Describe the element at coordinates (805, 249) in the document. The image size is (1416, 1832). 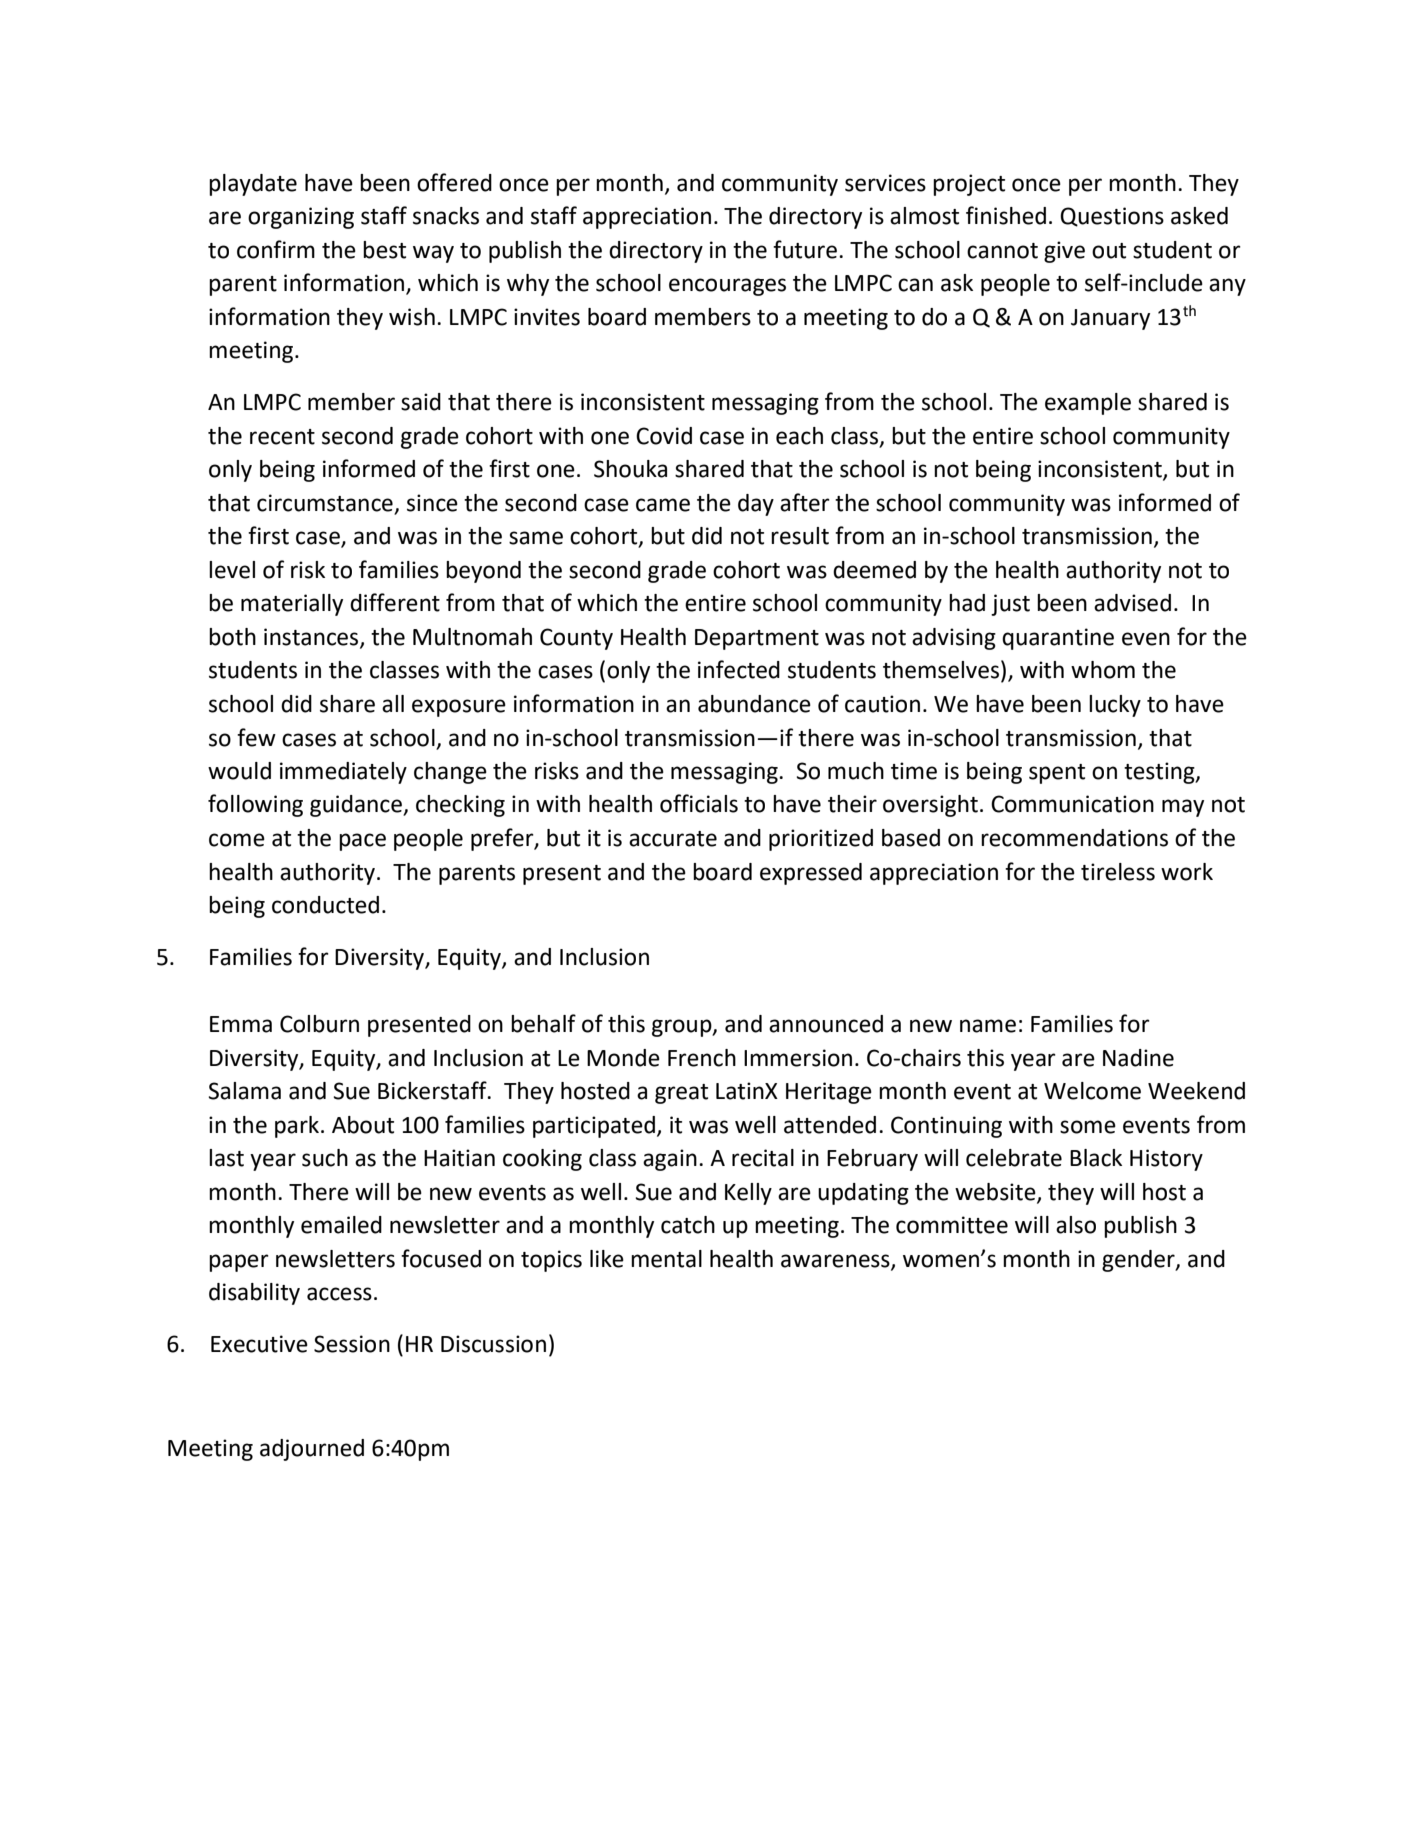
I see `future` at that location.
